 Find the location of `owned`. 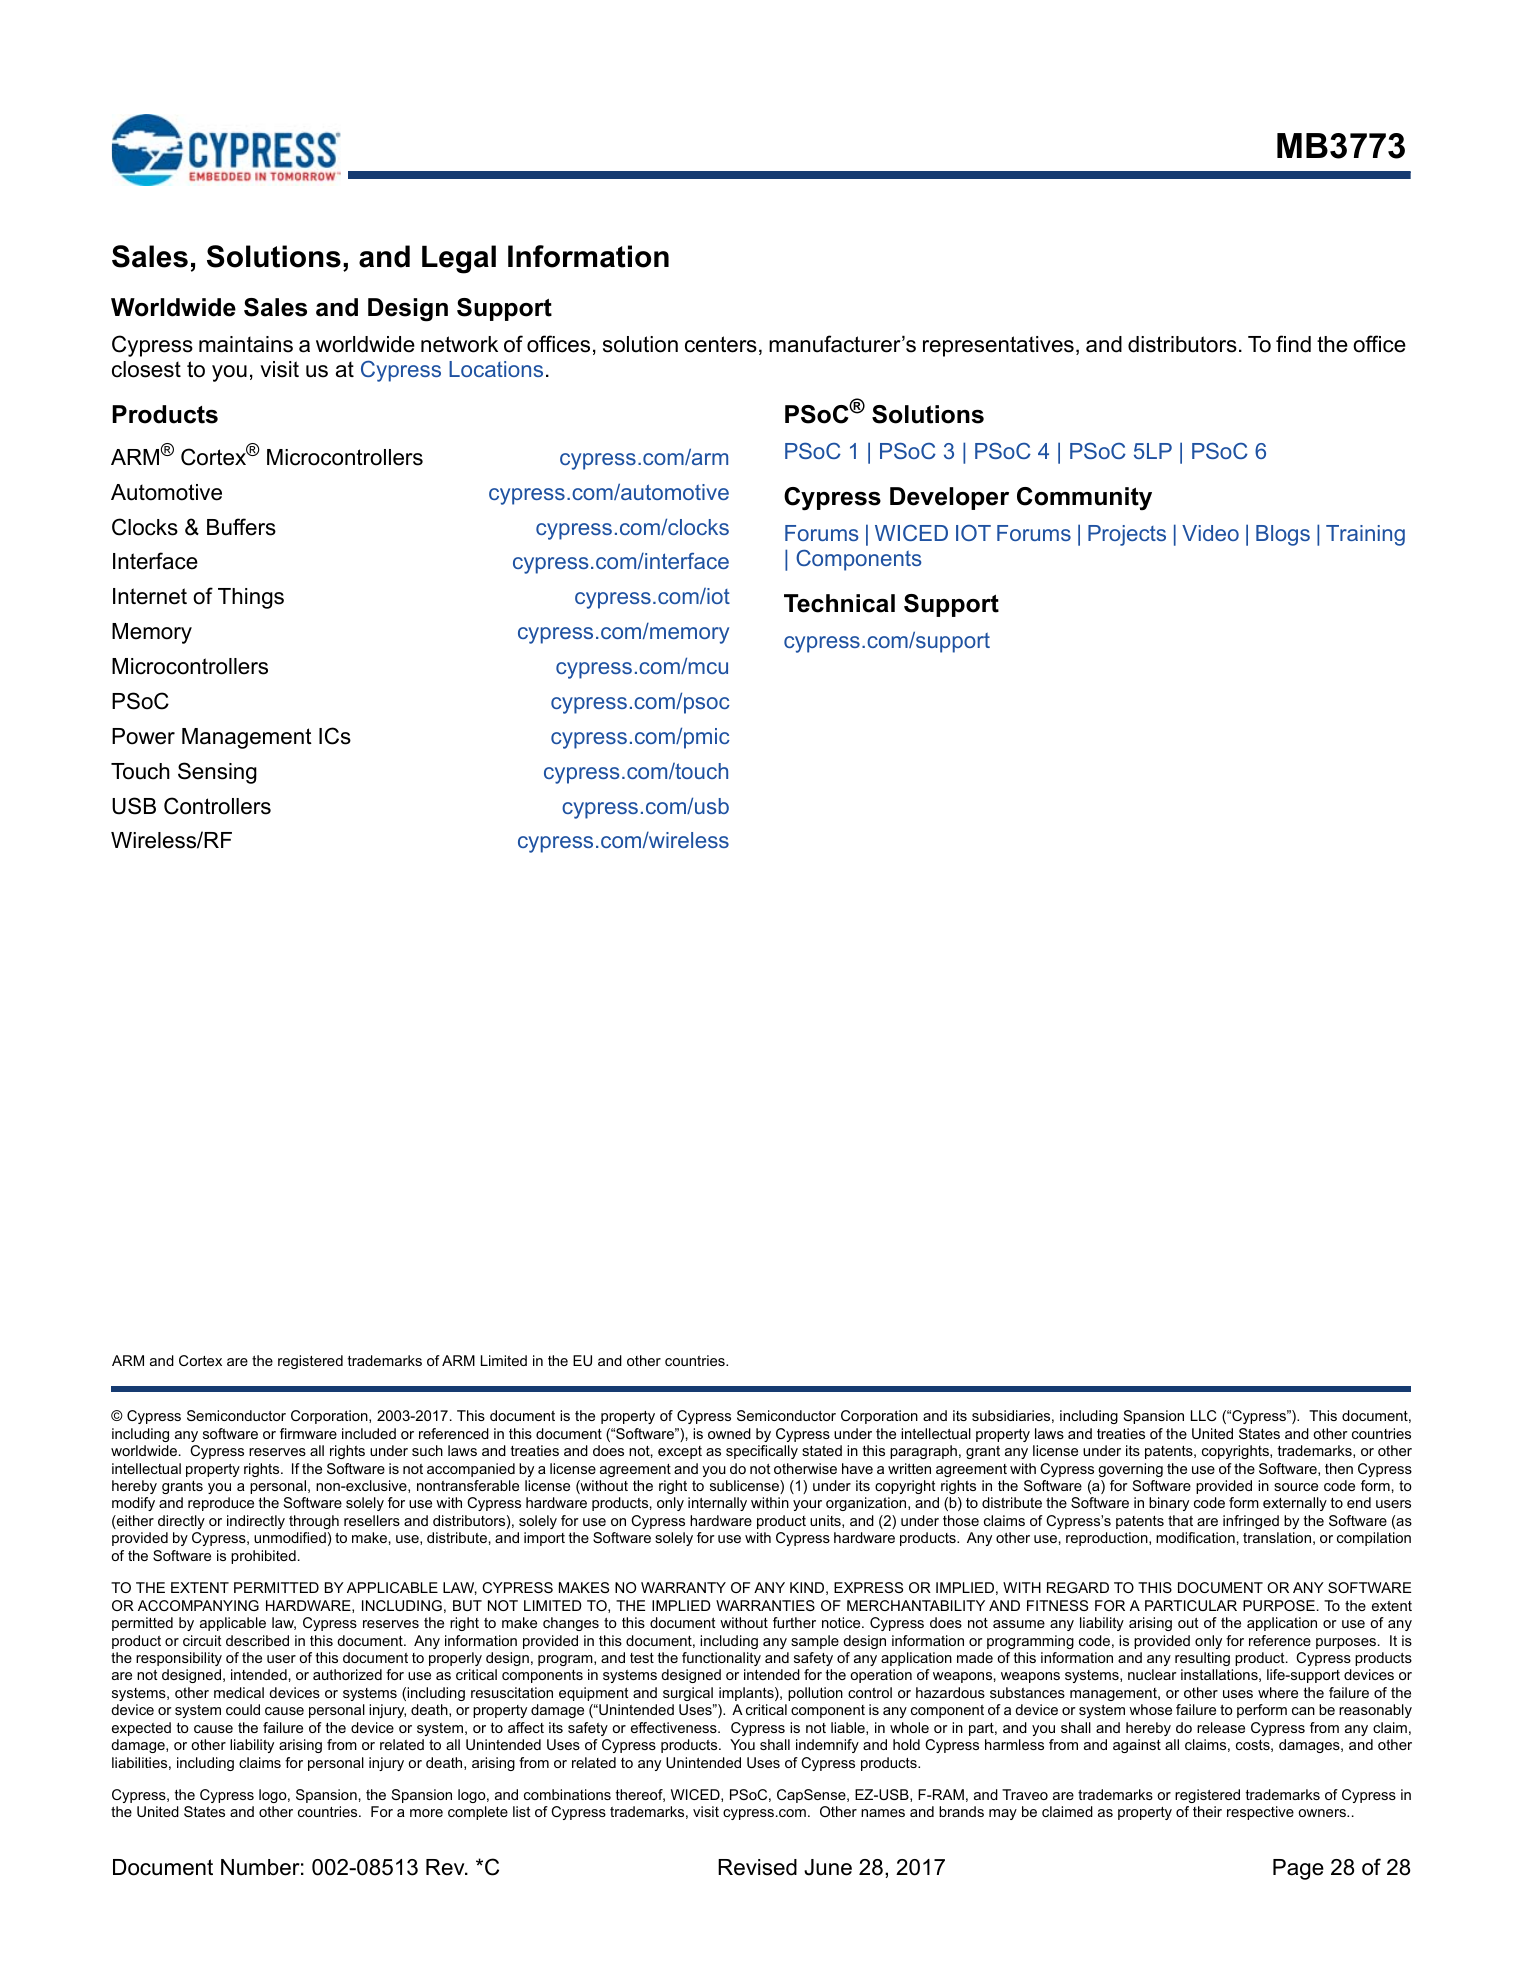

owned is located at coordinates (729, 1433).
